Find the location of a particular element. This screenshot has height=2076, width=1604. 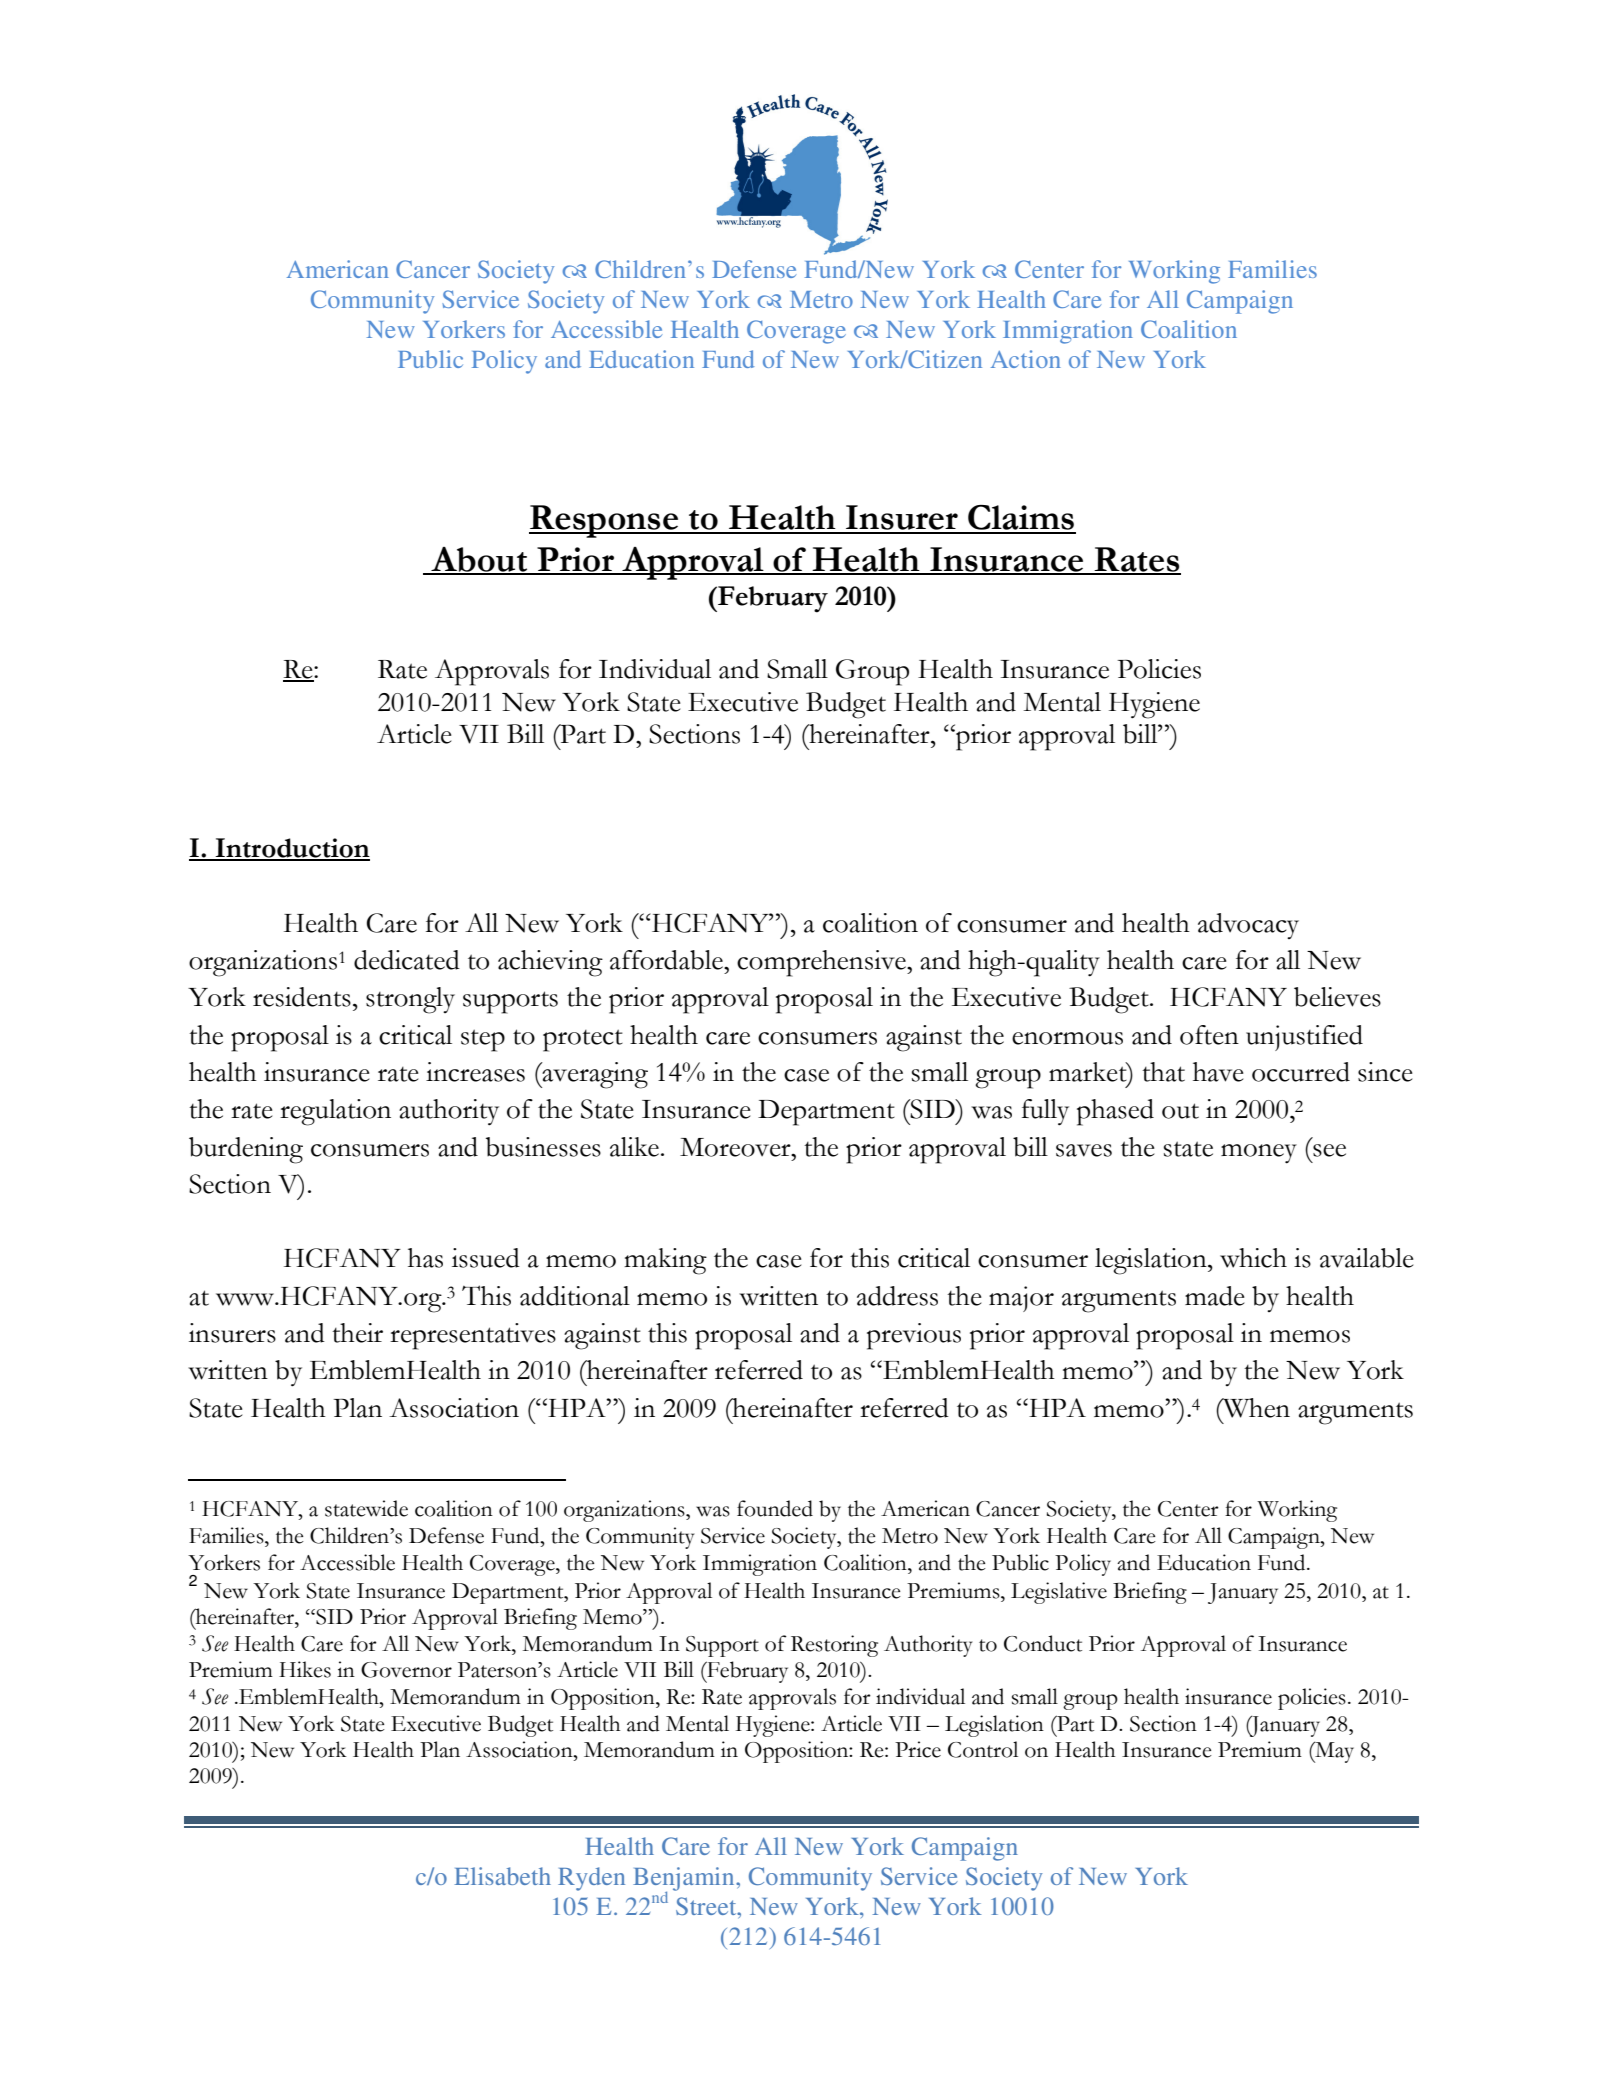

Control is located at coordinates (983, 1749).
